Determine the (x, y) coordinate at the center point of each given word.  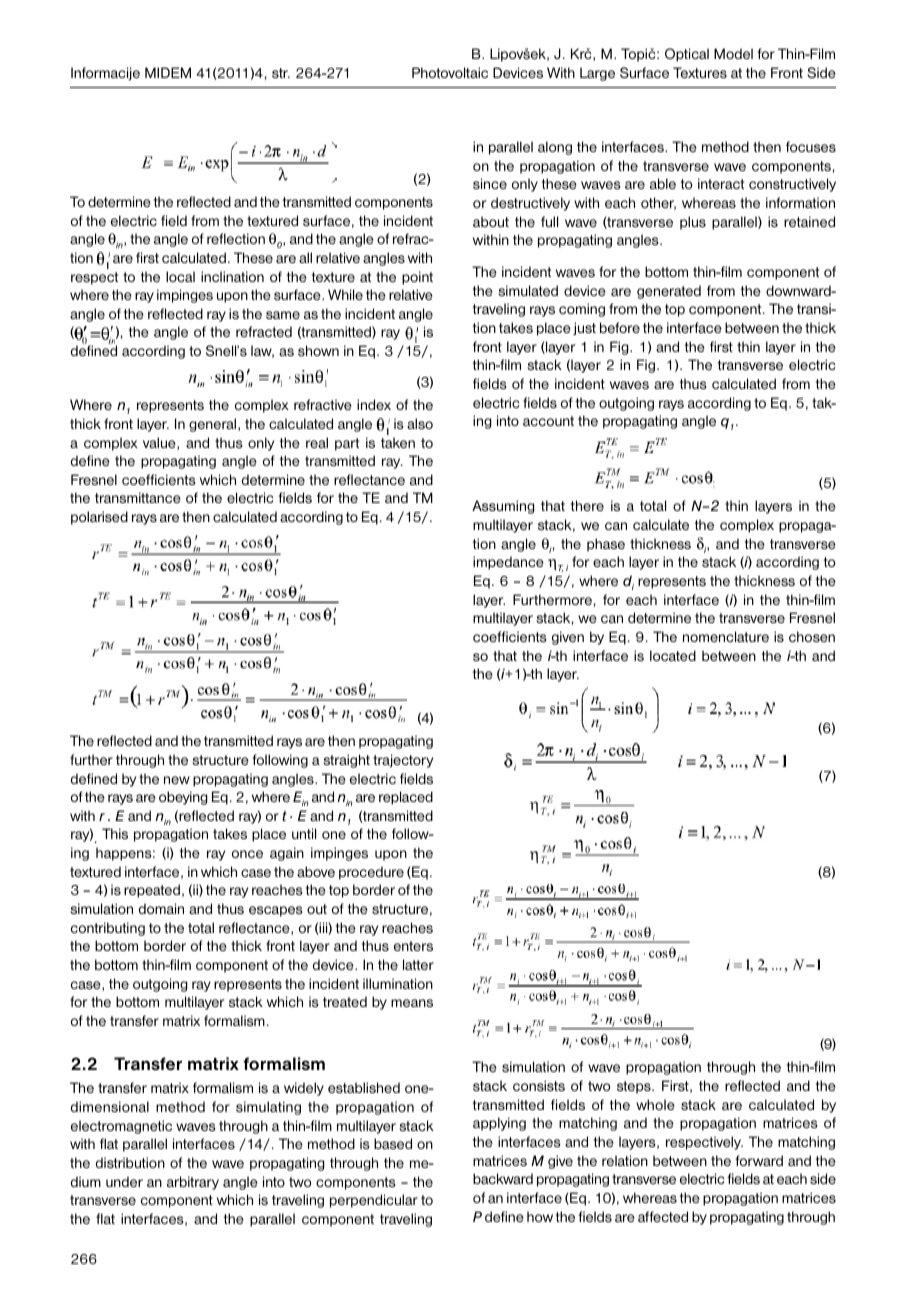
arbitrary (193, 1183)
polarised (99, 518)
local (180, 276)
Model (733, 53)
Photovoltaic (450, 72)
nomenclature (726, 636)
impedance (508, 563)
